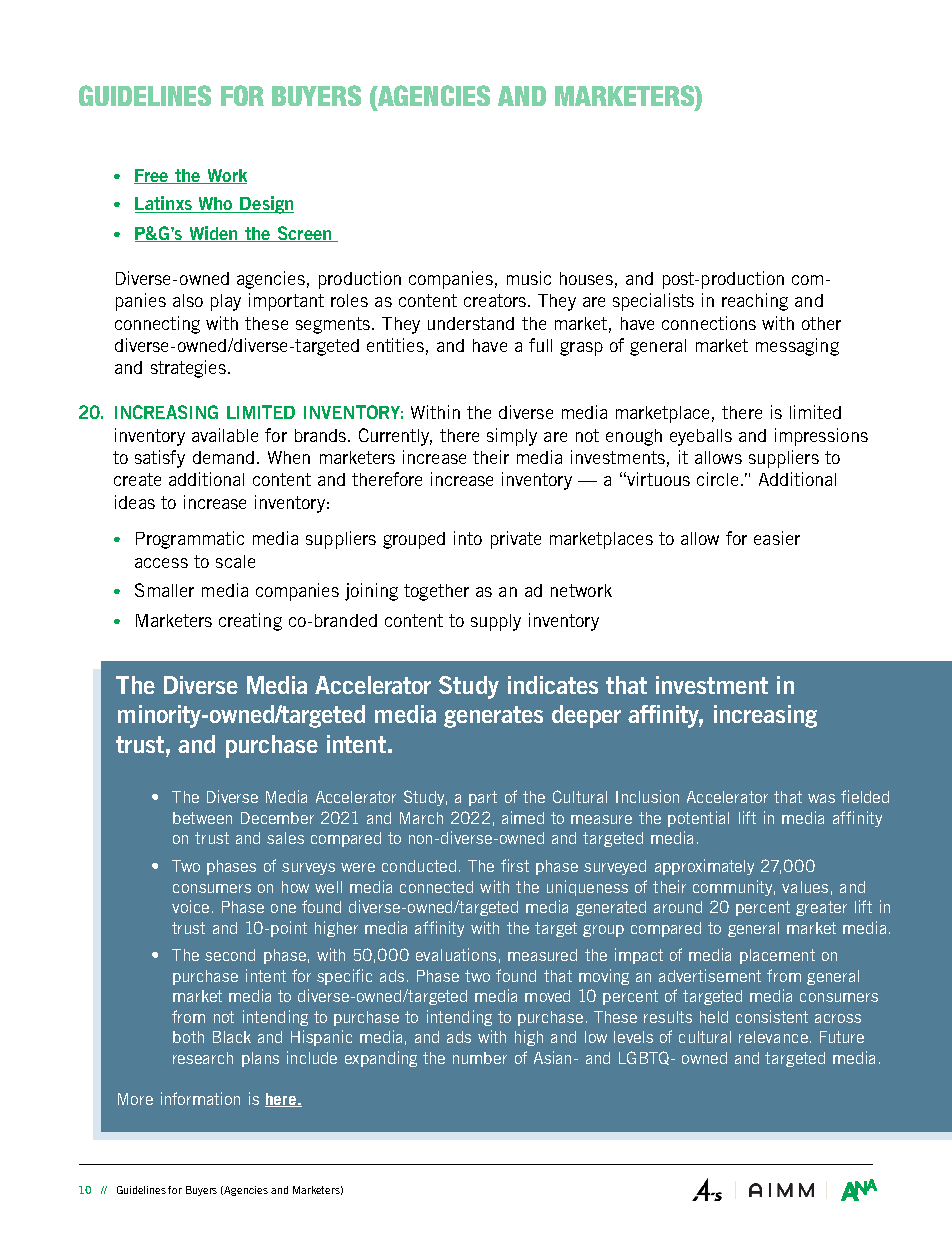 The width and height of the screenshot is (952, 1233). I want to click on reaching, so click(755, 302).
